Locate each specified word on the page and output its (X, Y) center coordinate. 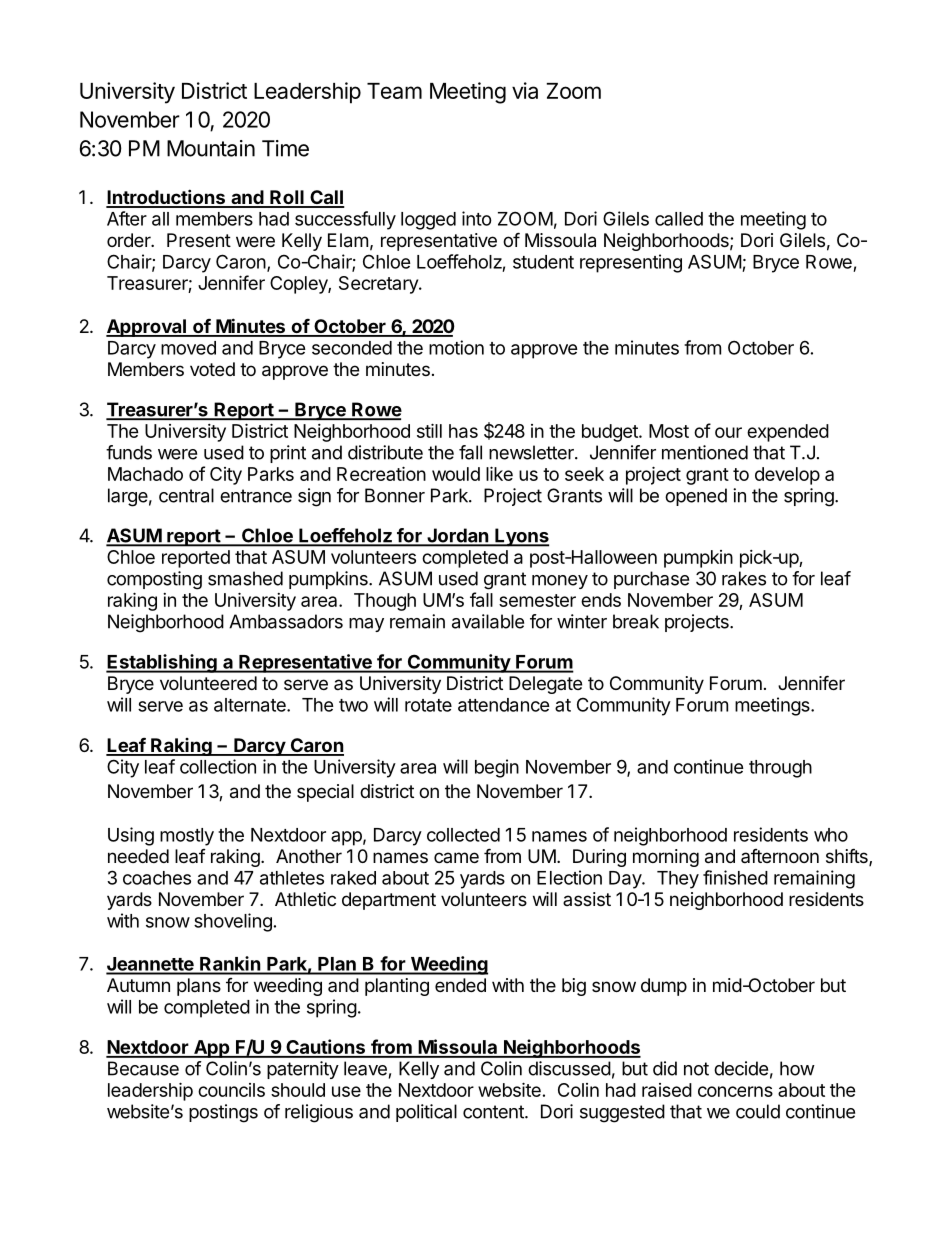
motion (456, 347)
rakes (744, 578)
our (728, 432)
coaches (157, 878)
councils (231, 1090)
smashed (245, 578)
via (525, 90)
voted (212, 369)
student (543, 262)
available (488, 621)
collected (463, 835)
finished (735, 877)
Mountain (211, 148)
